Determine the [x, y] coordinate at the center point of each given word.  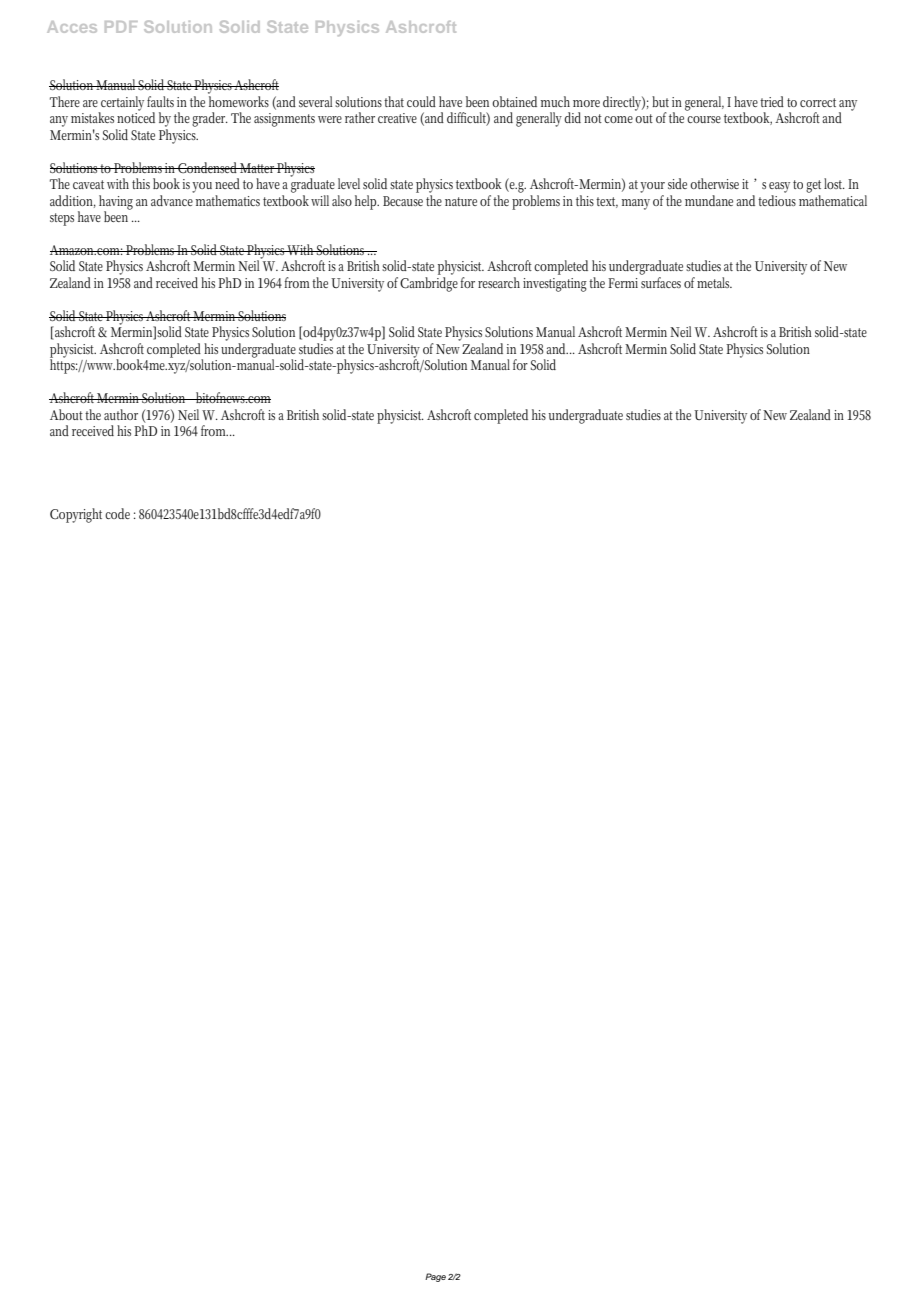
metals [714, 282]
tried [772, 101]
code [117, 513]
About [66, 414]
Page [435, 1277]
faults [160, 101]
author [121, 414]
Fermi [623, 283]
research [499, 282]
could [421, 101]
